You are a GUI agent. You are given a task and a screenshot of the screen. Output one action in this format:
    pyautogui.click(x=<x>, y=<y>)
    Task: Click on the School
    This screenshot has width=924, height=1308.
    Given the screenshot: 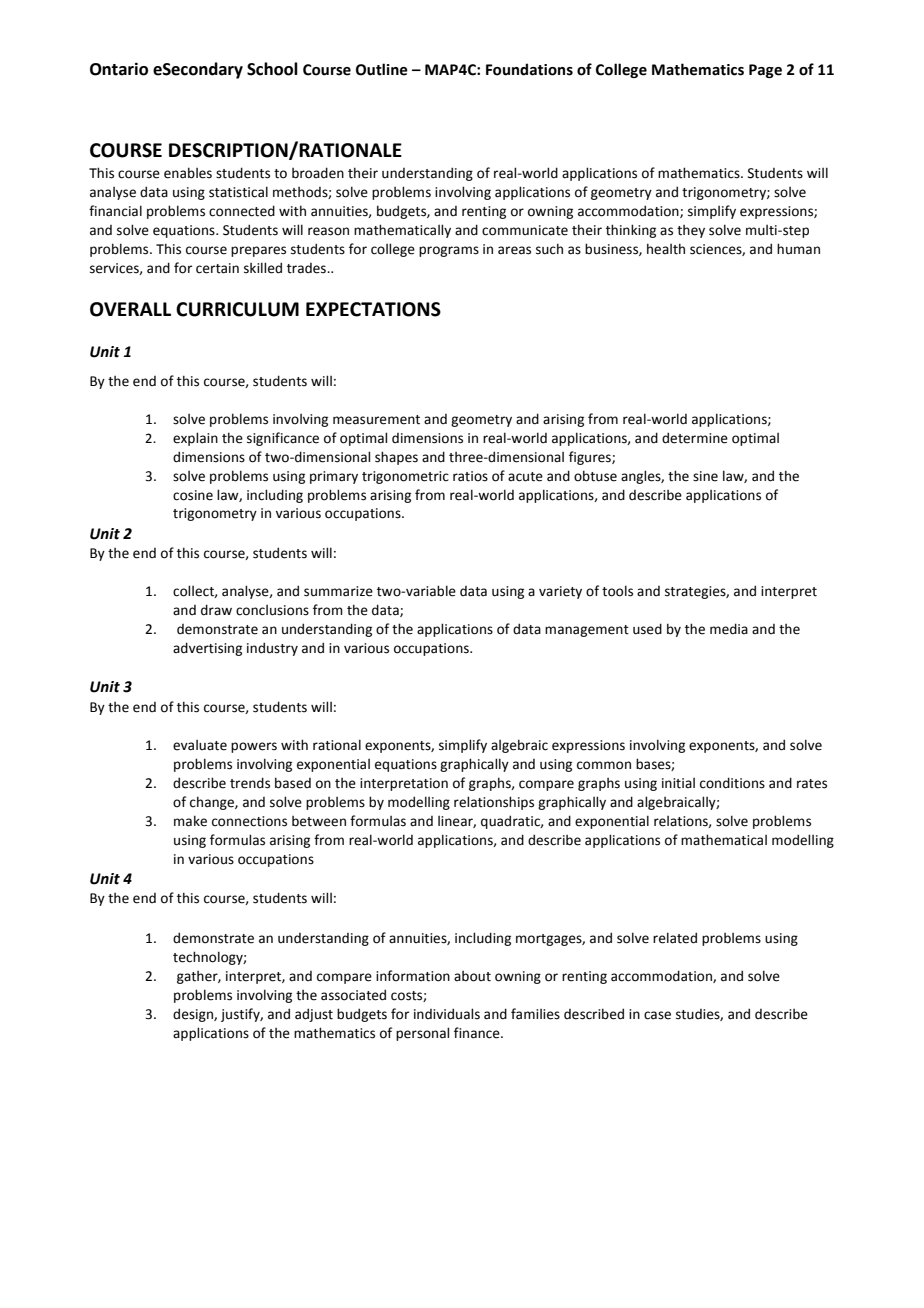 What is the action you would take?
    pyautogui.click(x=272, y=69)
